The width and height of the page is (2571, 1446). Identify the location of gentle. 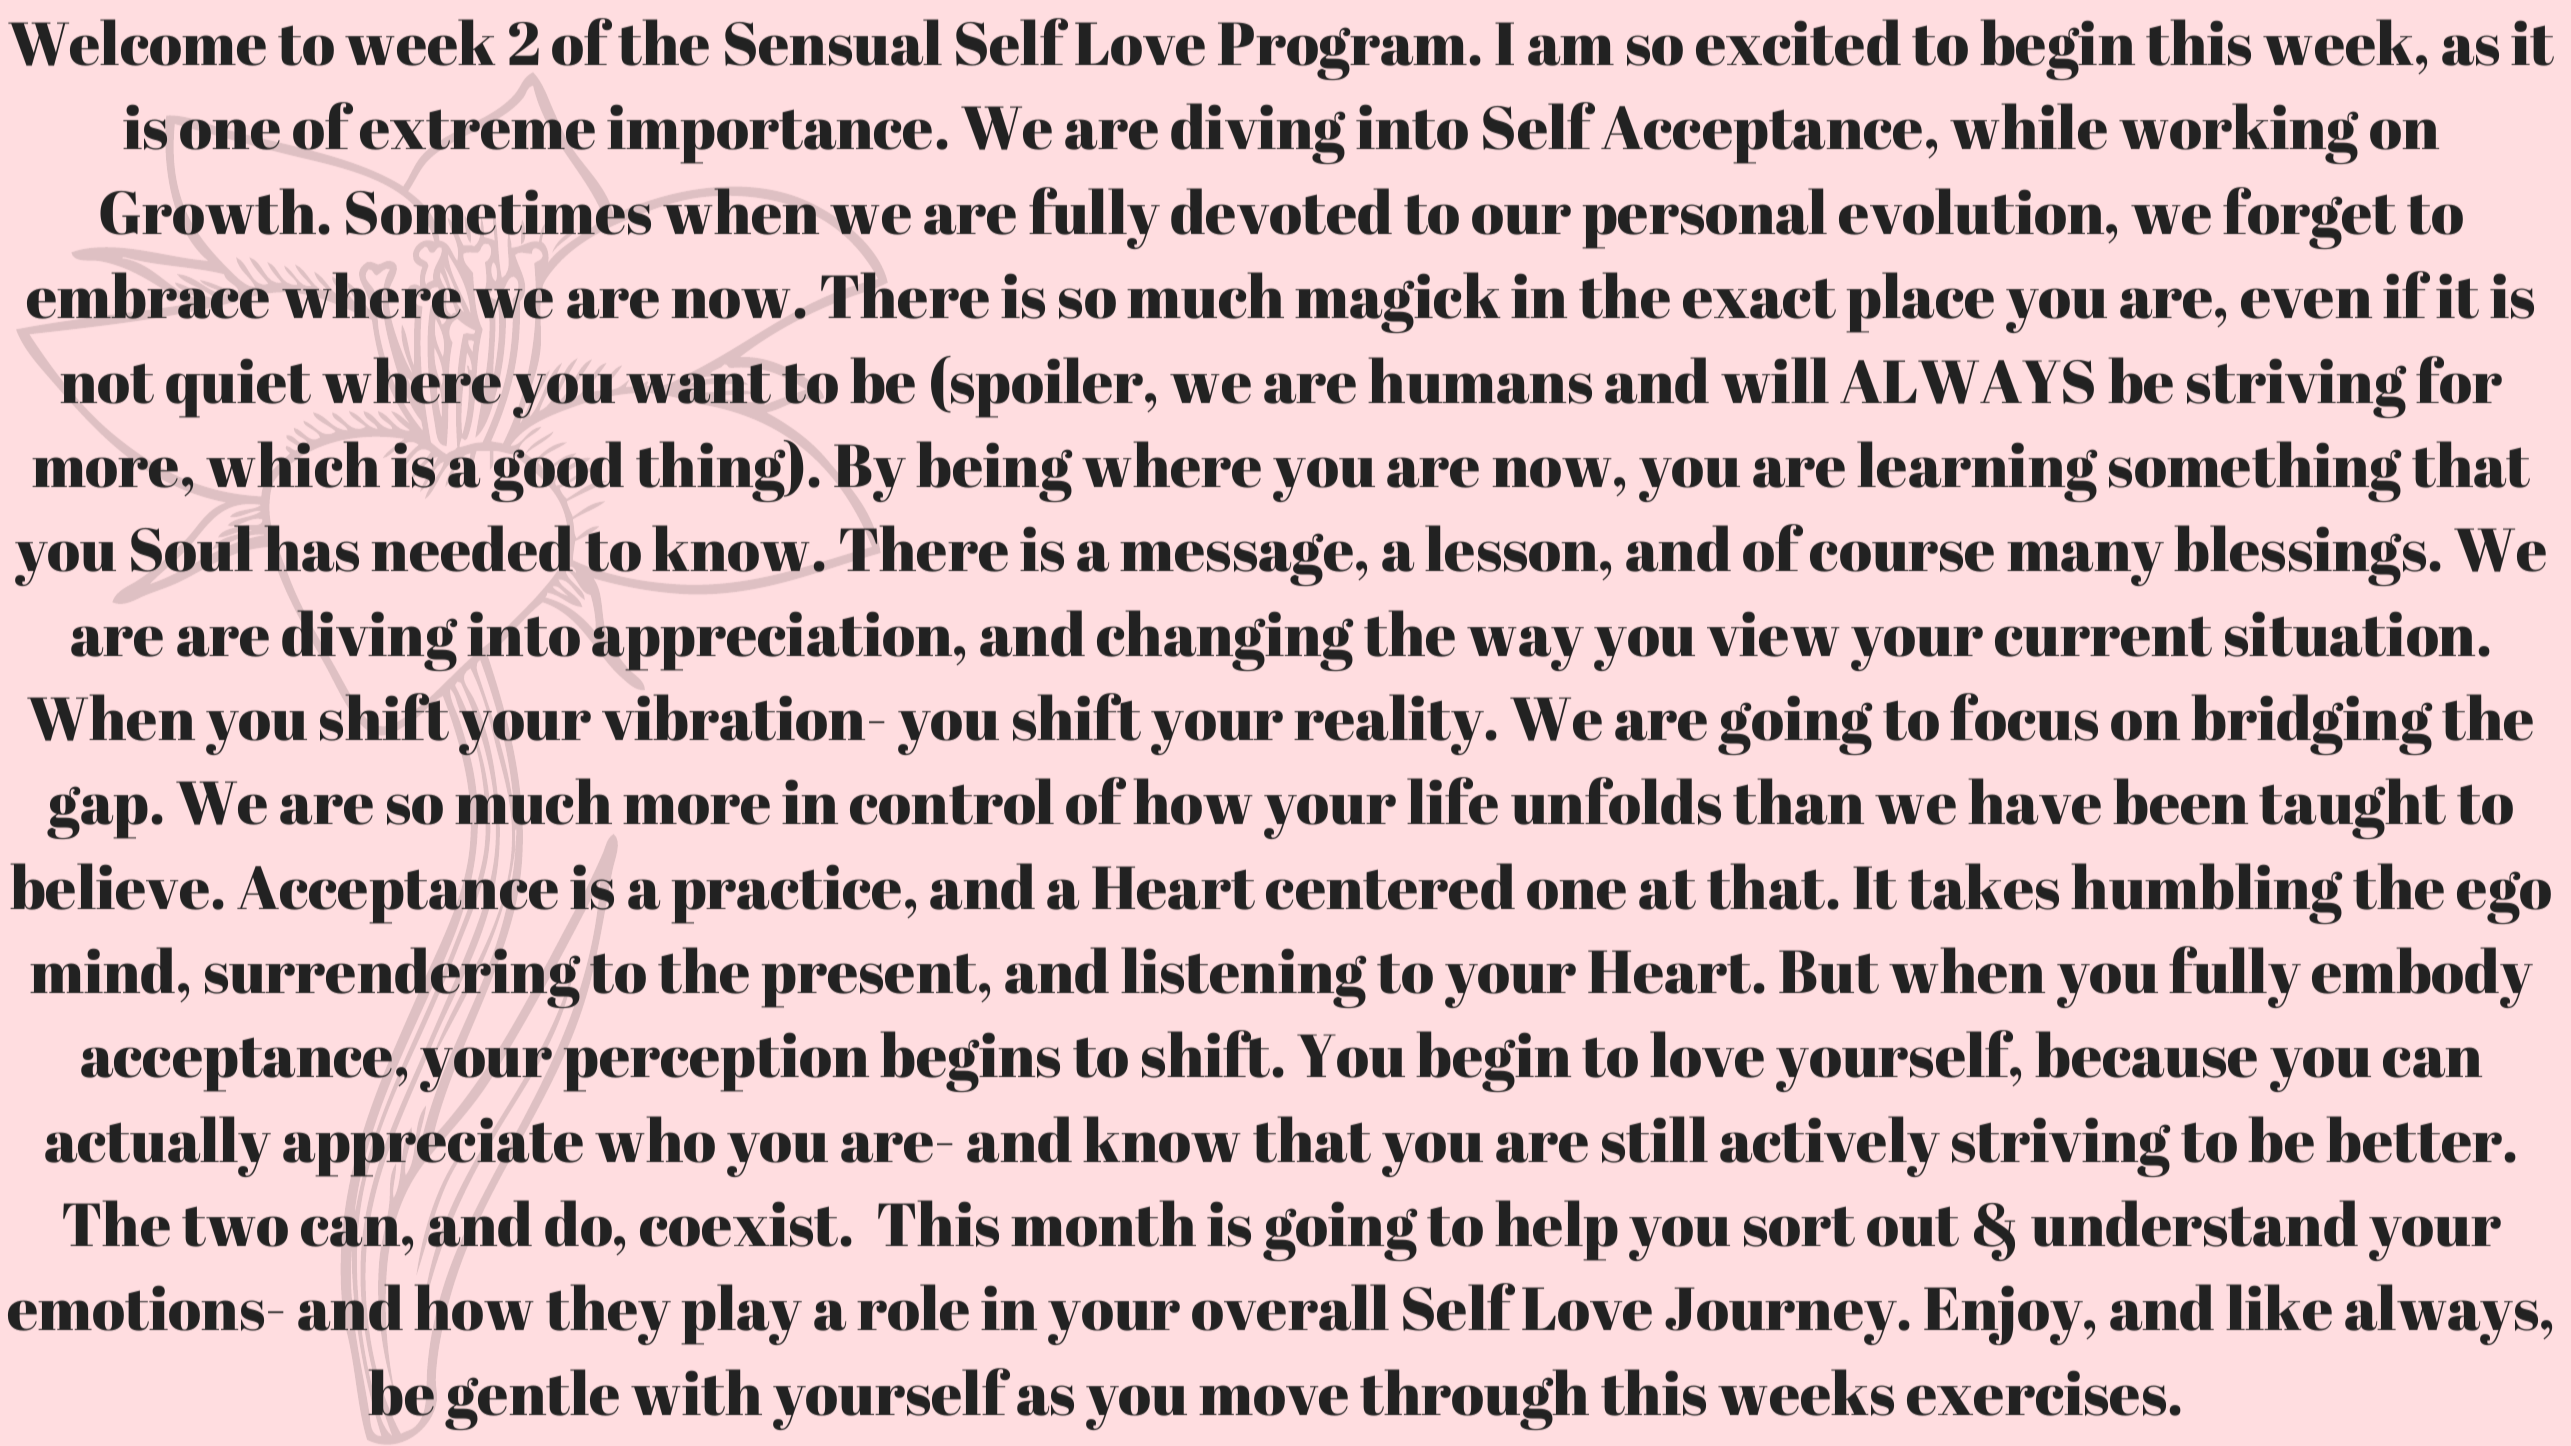
(532, 1399).
